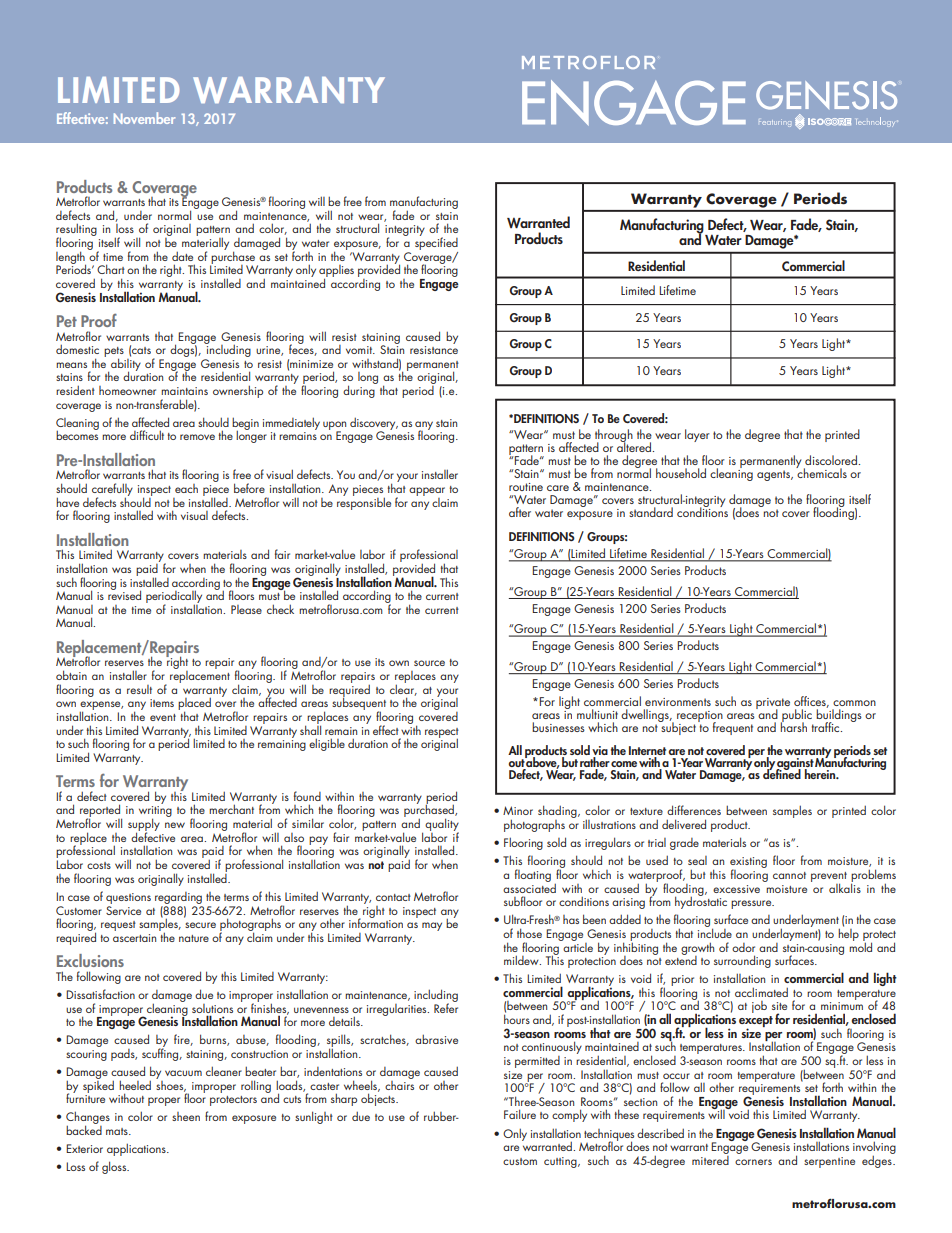 This page has height=1233, width=952. I want to click on private, so click(773, 705).
